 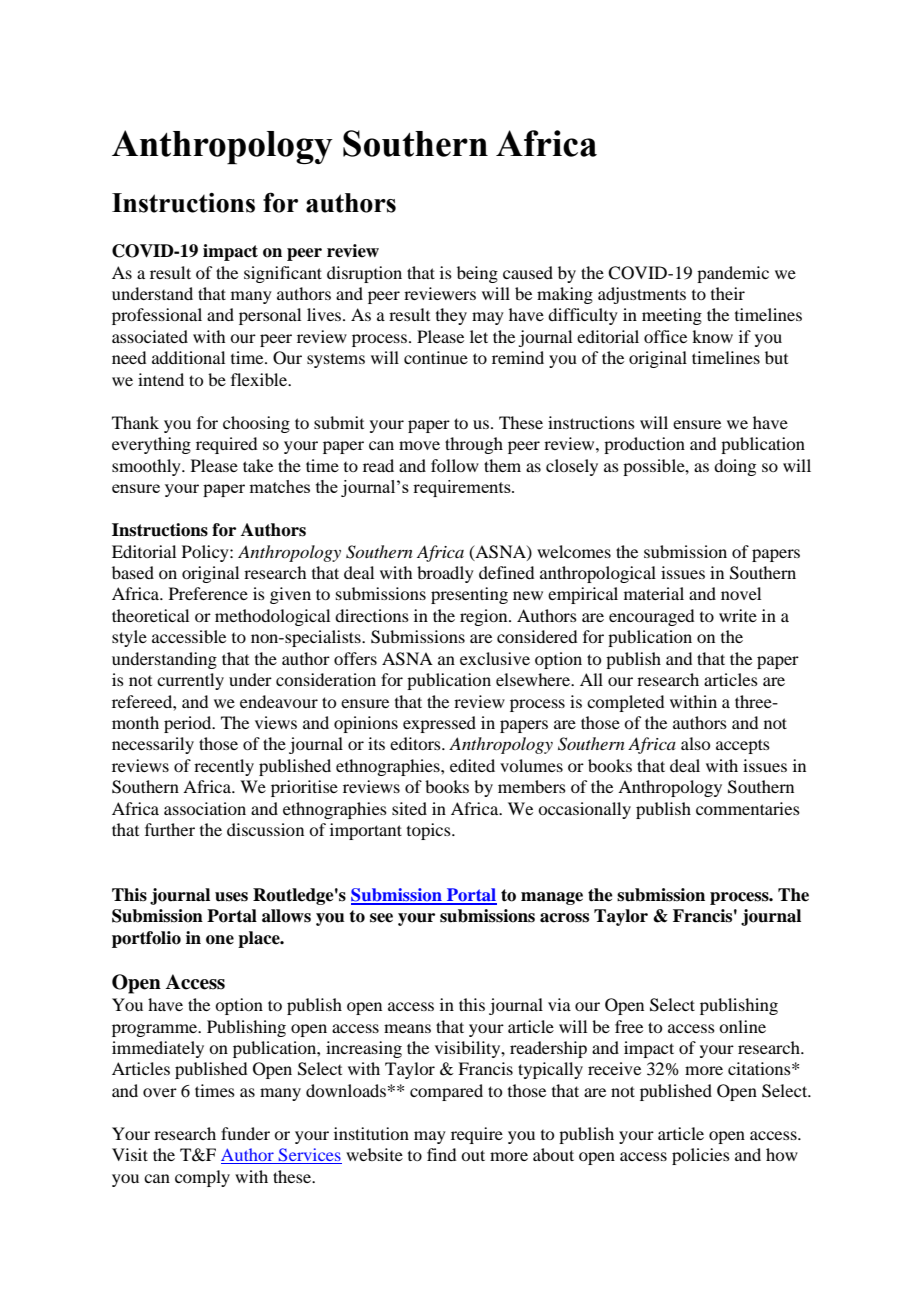 What do you see at coordinates (735, 467) in the page?
I see `doing` at bounding box center [735, 467].
